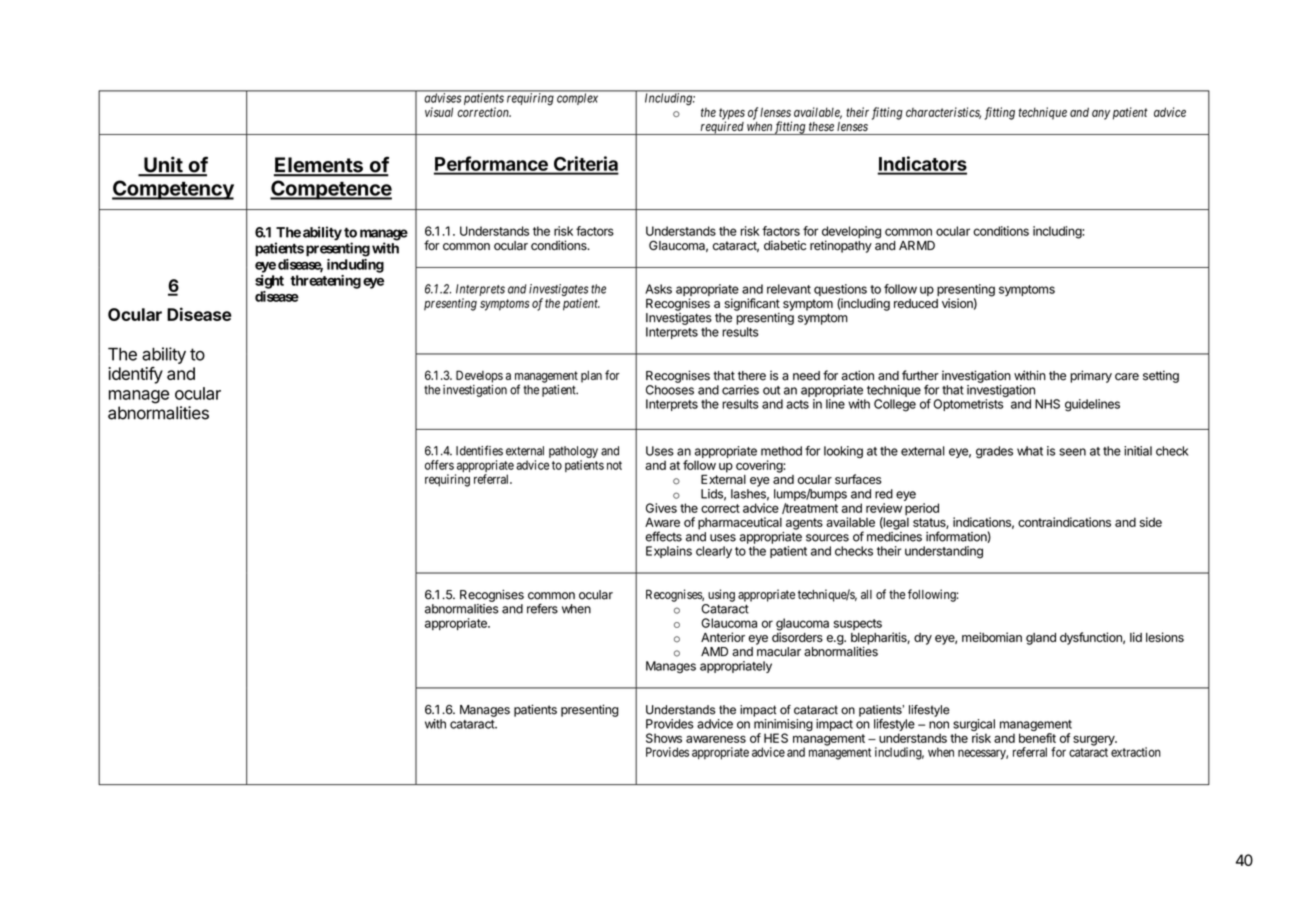 Image resolution: width=1308 pixels, height=924 pixels. Describe the element at coordinates (1047, 404) in the image. I see `NHS` at that location.
